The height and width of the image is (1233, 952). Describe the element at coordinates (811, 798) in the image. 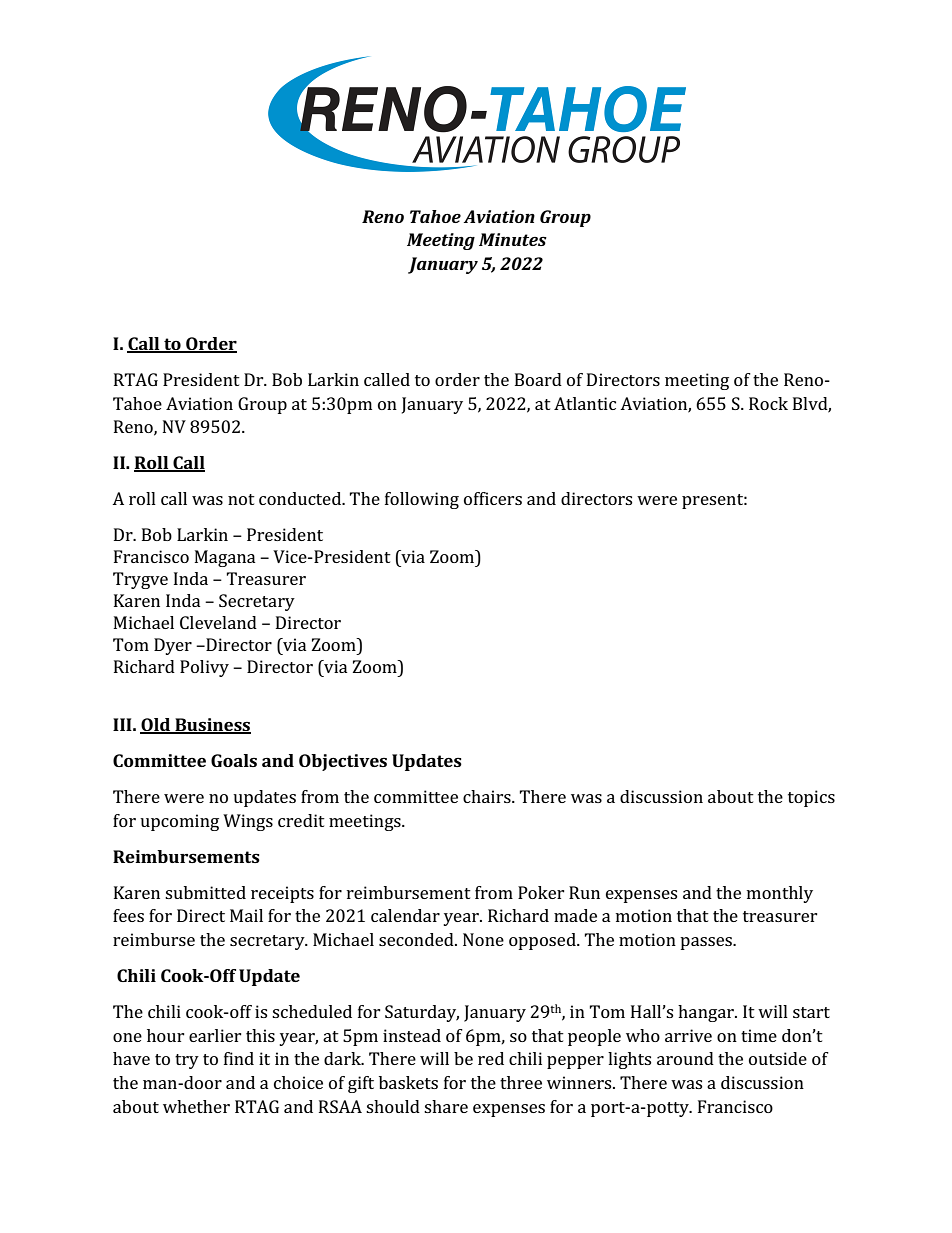

I see `topics` at that location.
